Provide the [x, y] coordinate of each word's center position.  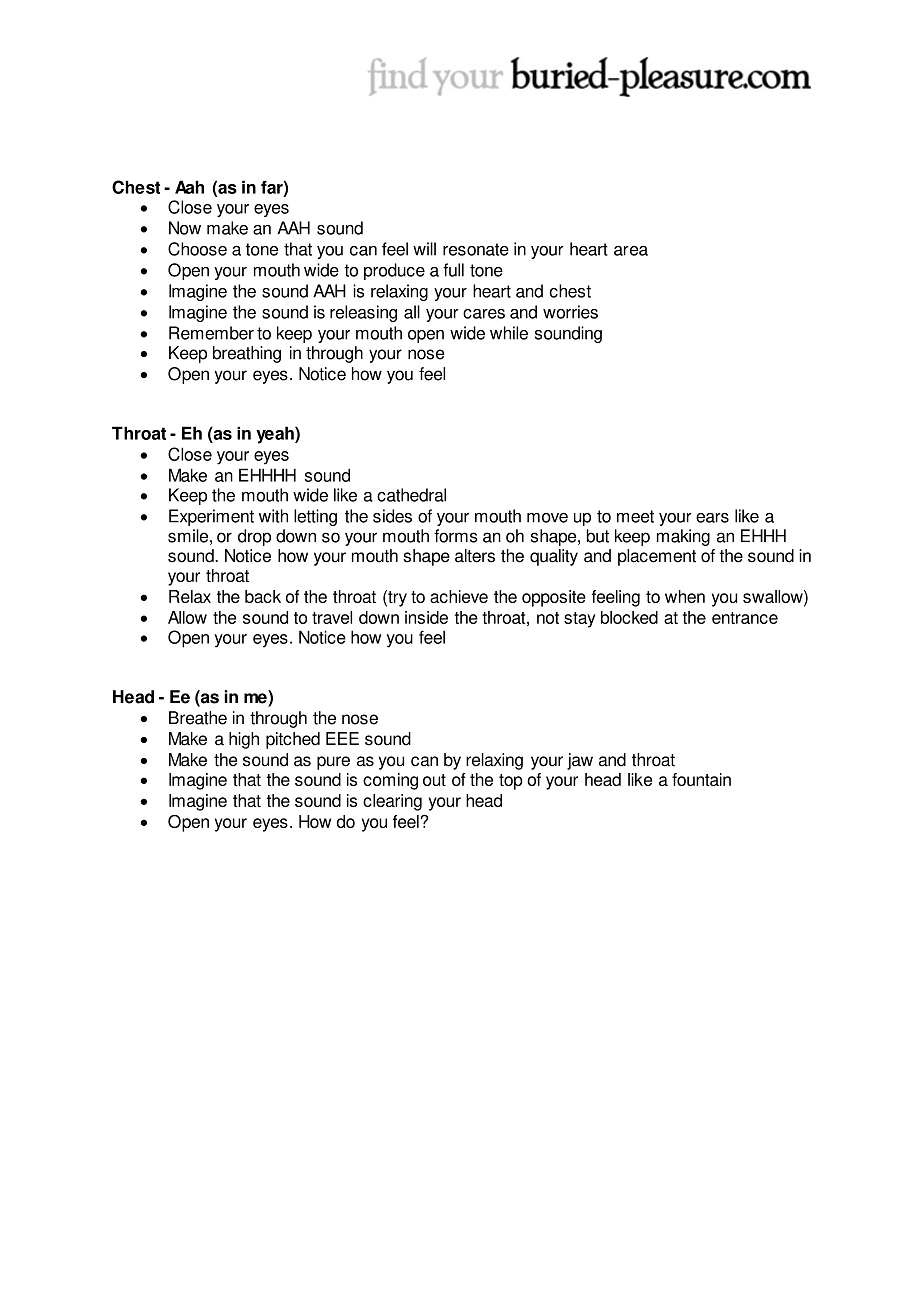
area [631, 251]
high [244, 740]
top [511, 782]
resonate [476, 249]
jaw [580, 761]
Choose [197, 249]
